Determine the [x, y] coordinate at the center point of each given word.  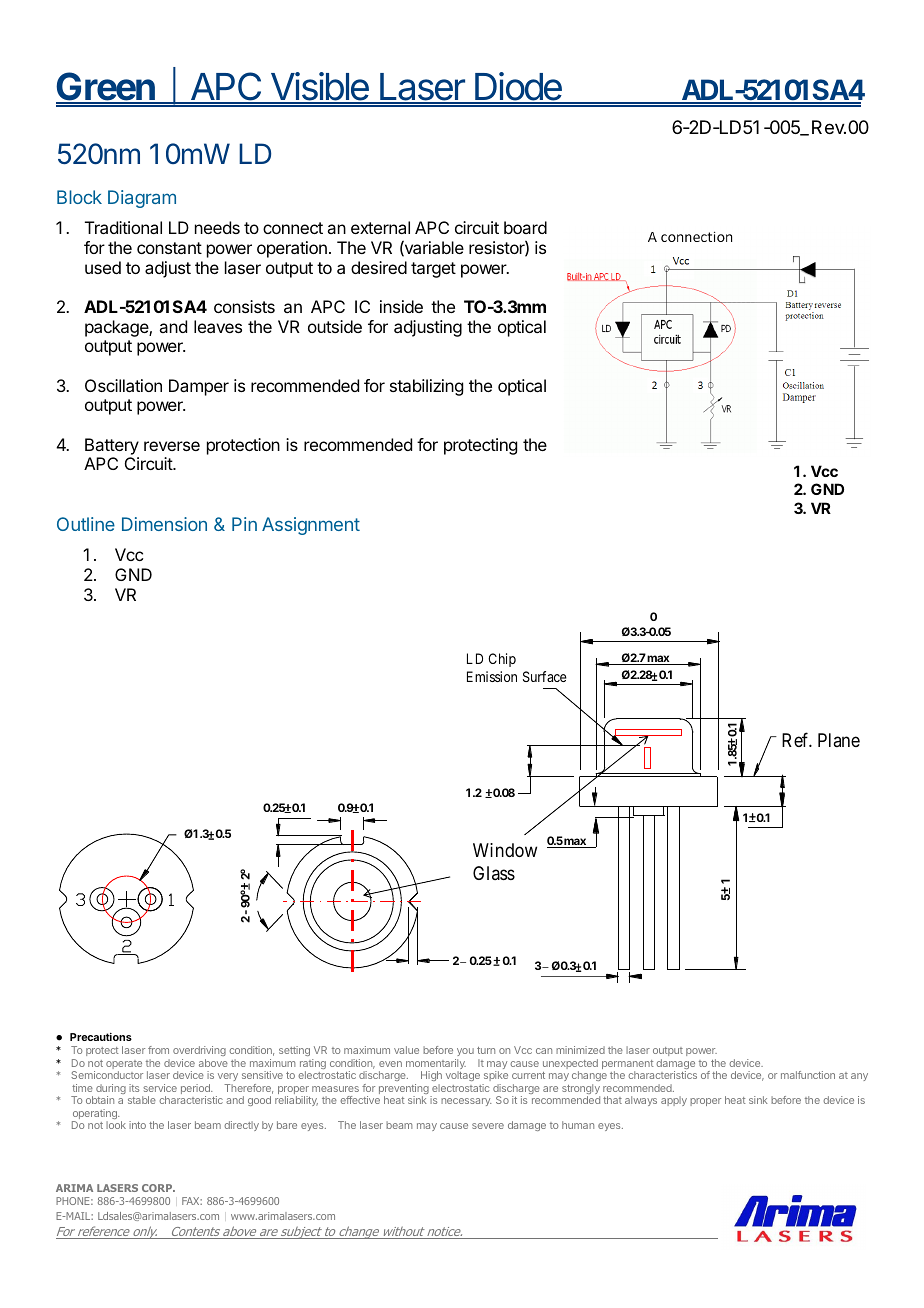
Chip [502, 660]
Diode [518, 87]
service [160, 1088]
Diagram [142, 199]
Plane [839, 740]
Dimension [164, 524]
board [525, 227]
